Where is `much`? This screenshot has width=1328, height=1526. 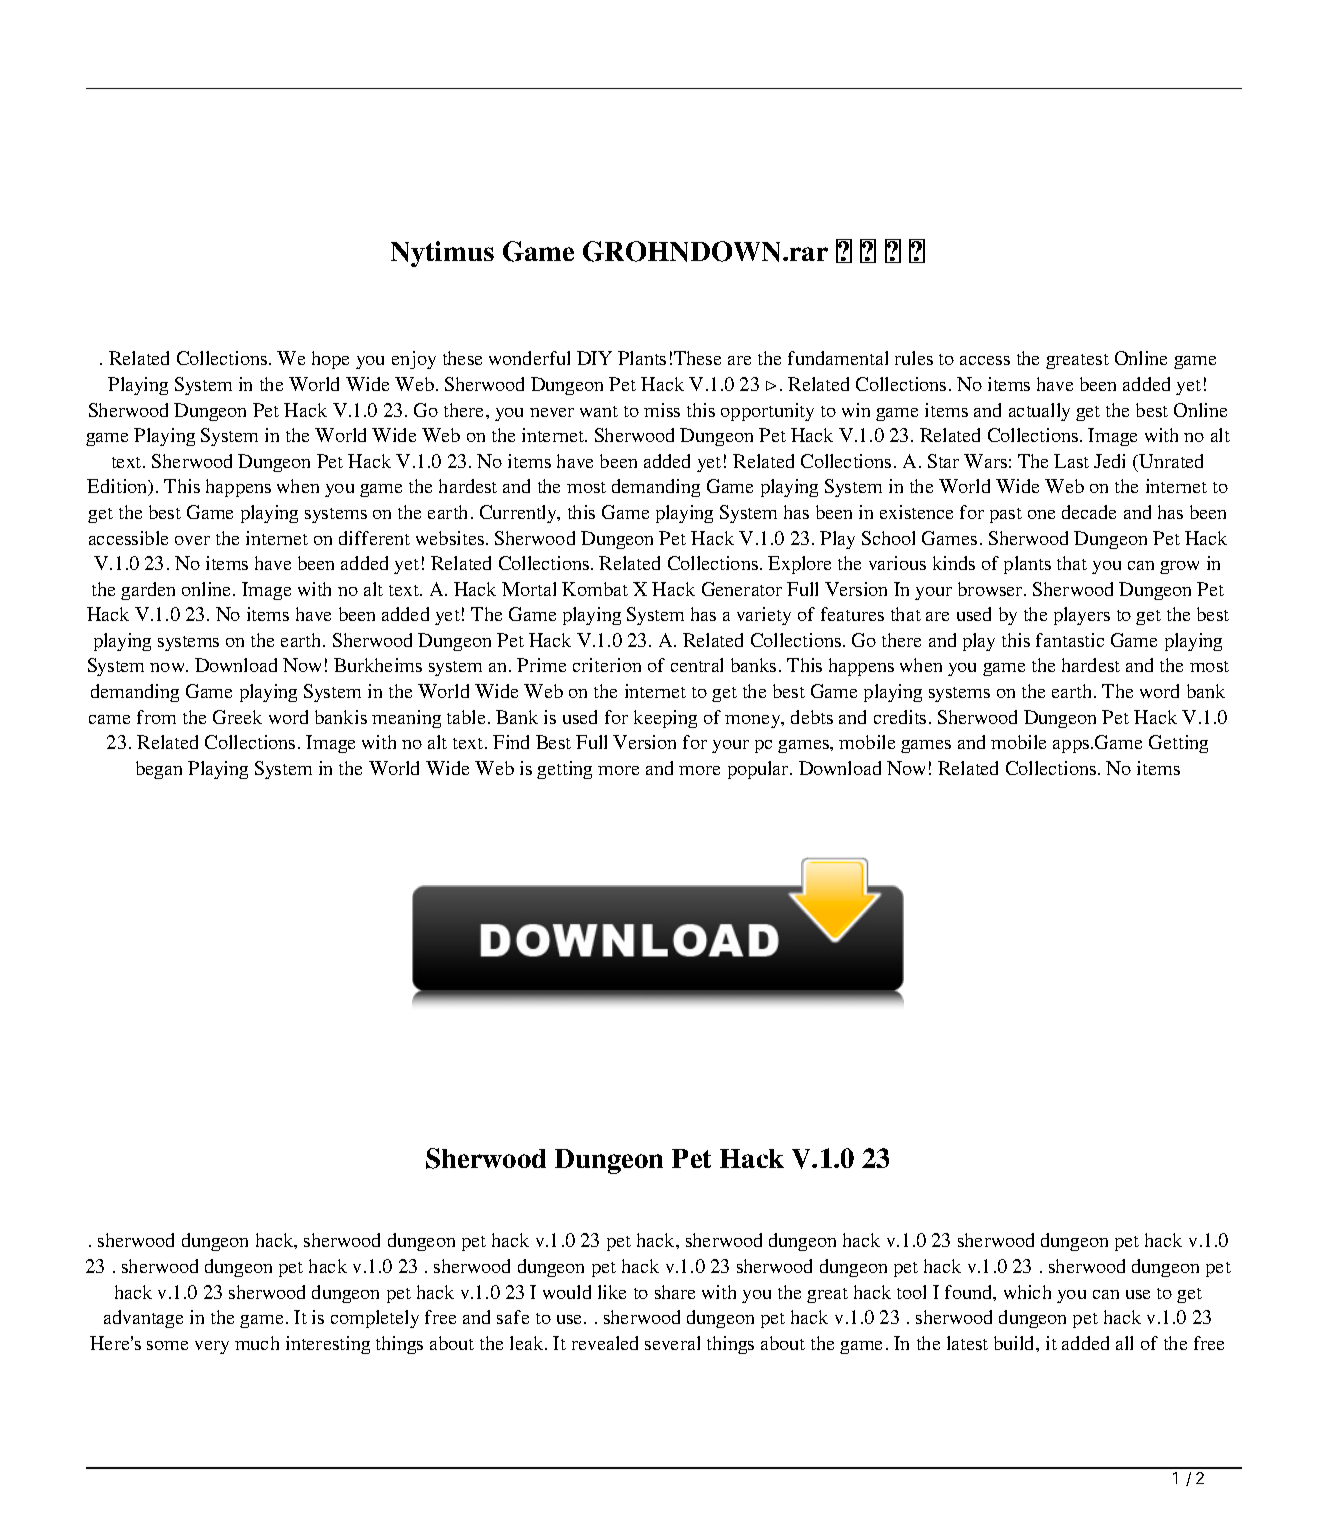 much is located at coordinates (257, 1343).
